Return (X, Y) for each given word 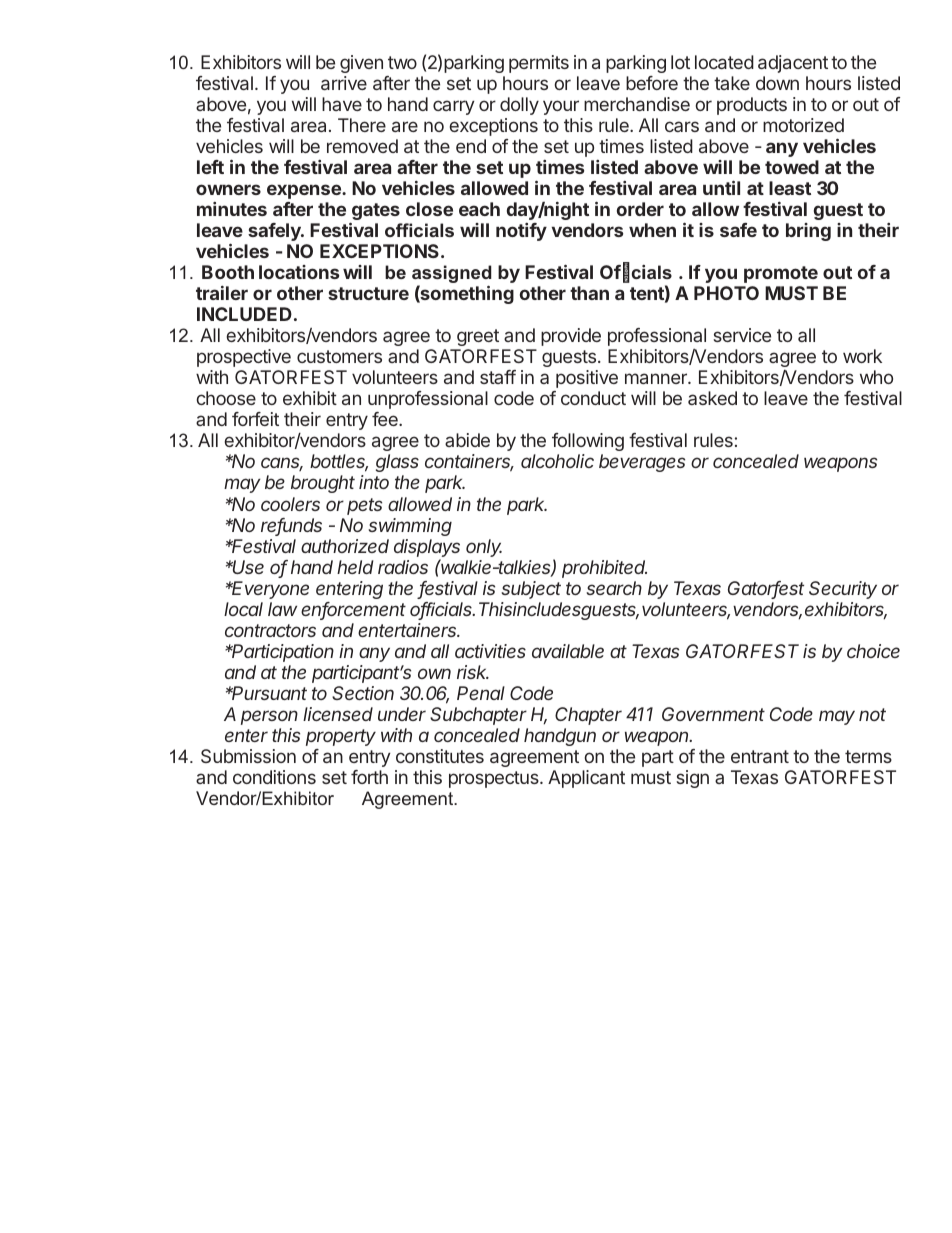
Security (843, 590)
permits (539, 64)
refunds (291, 526)
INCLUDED (244, 314)
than (589, 293)
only (484, 548)
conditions (274, 777)
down (777, 83)
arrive (344, 83)
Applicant (586, 779)
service (742, 335)
